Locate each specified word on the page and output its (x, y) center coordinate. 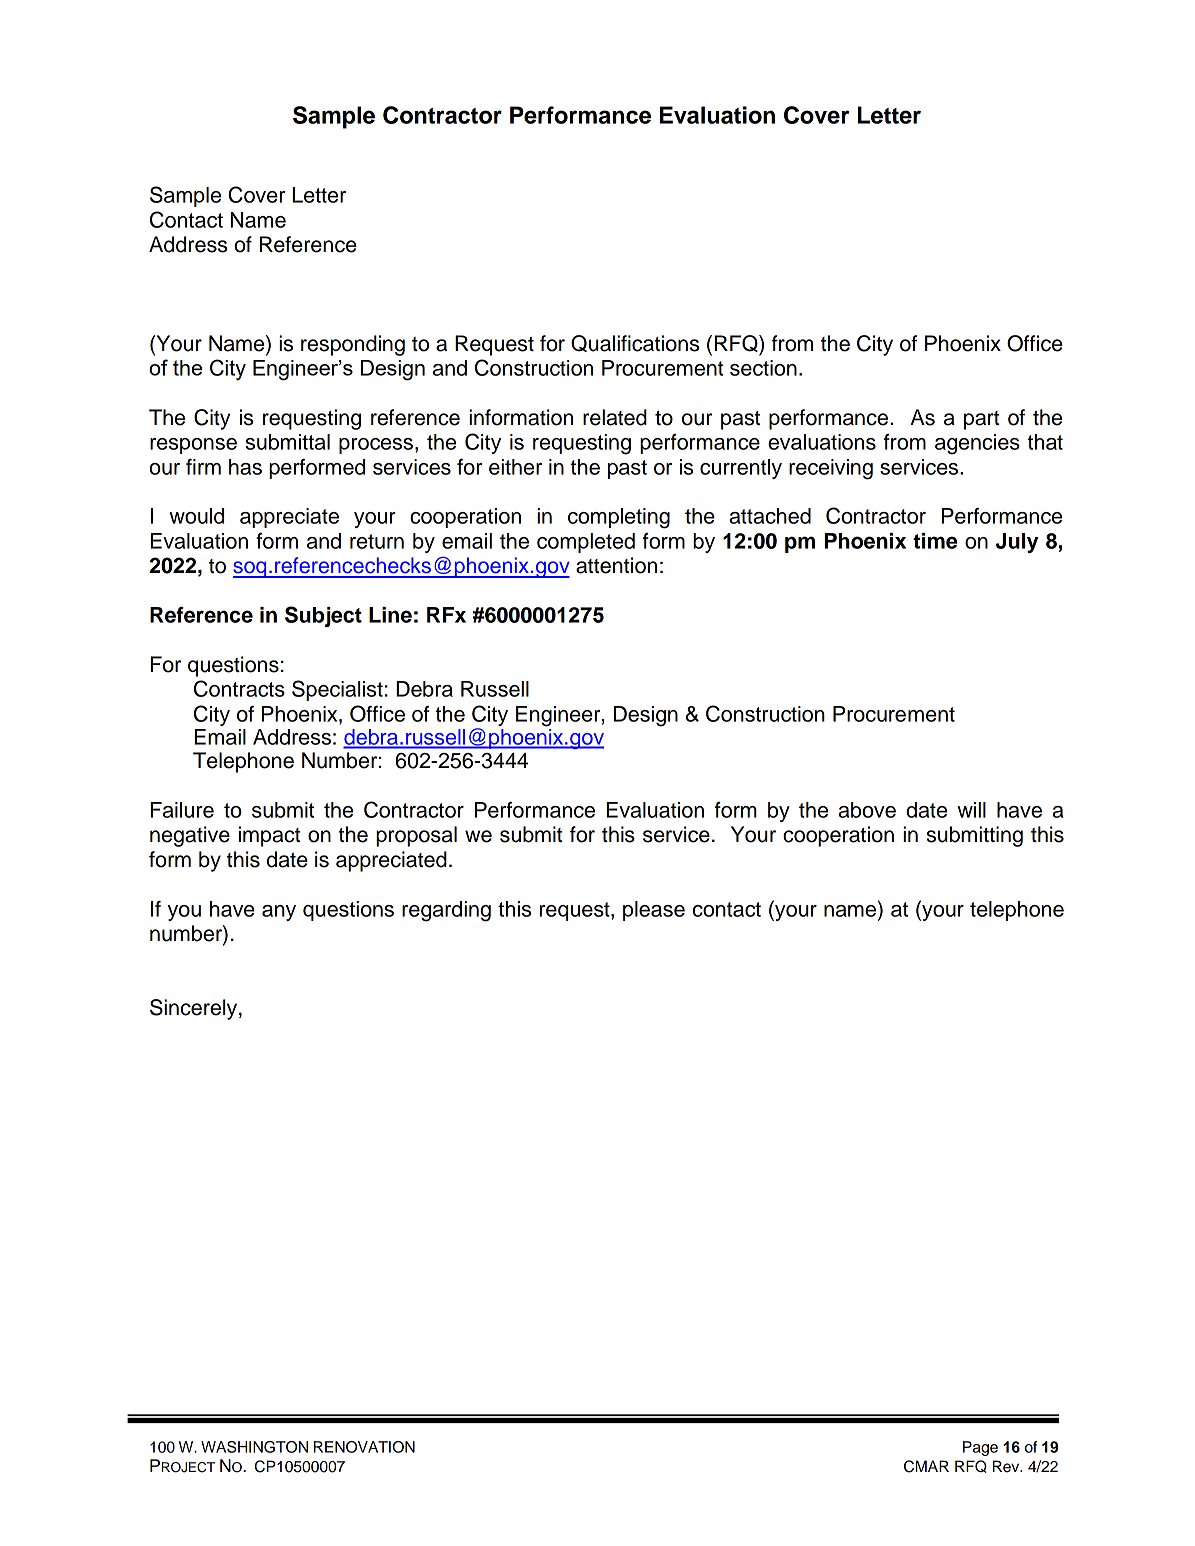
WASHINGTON (254, 1447)
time (935, 541)
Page (980, 1448)
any (279, 913)
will (971, 810)
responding (353, 345)
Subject (323, 616)
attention (616, 565)
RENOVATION (364, 1447)
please (654, 911)
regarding (446, 911)
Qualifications (635, 343)
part (982, 420)
